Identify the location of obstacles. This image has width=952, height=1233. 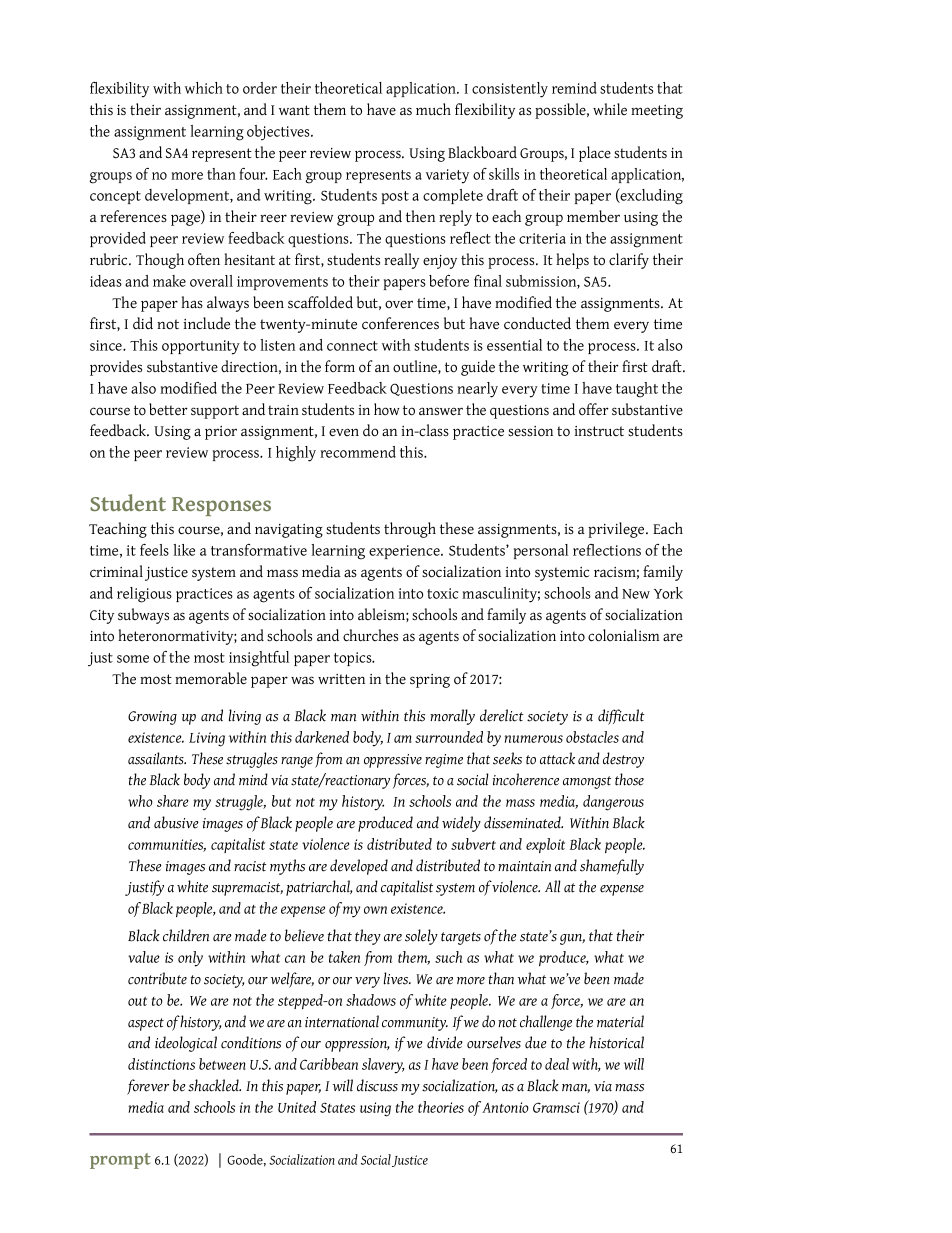
(592, 737).
